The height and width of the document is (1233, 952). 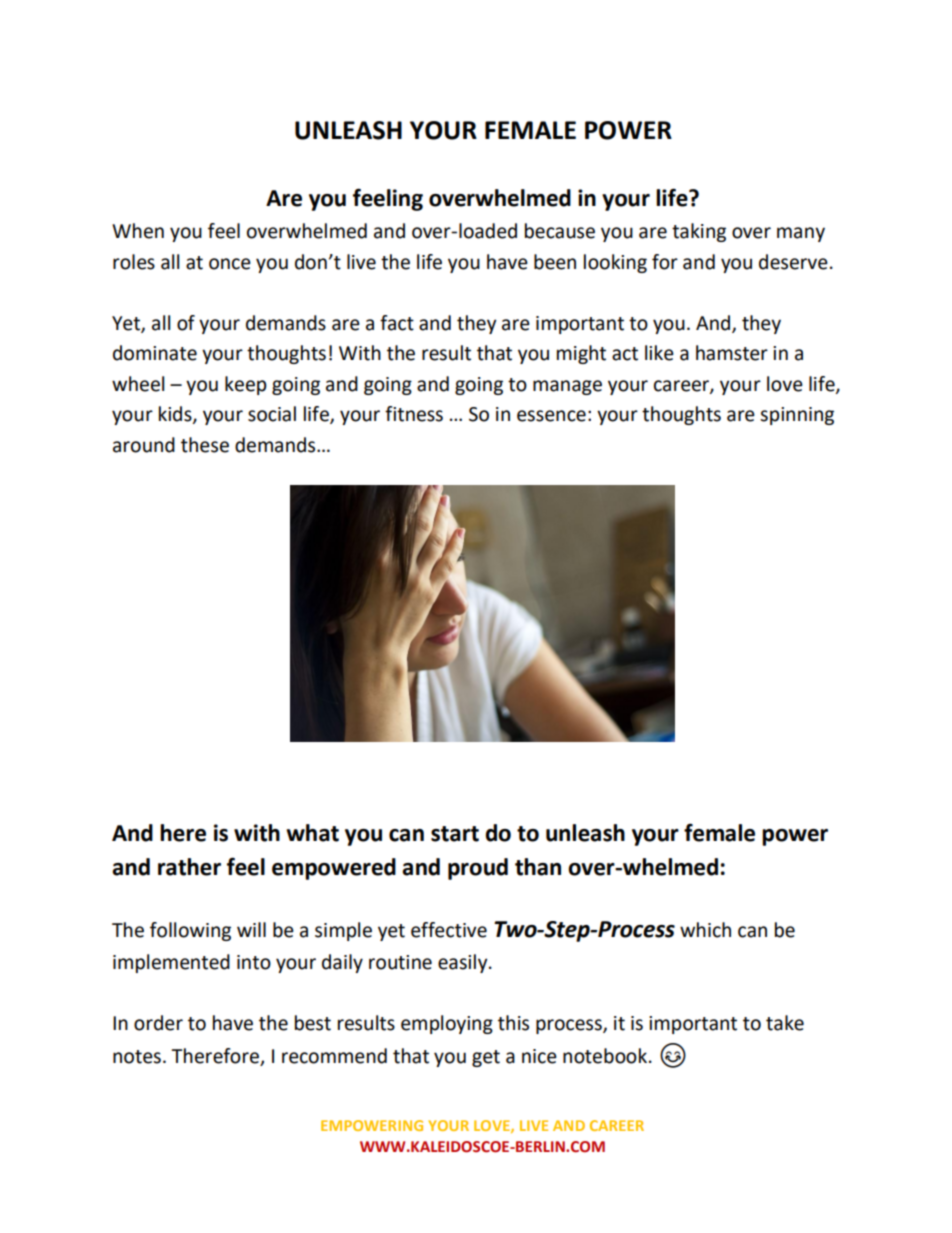 I want to click on proud, so click(x=478, y=869).
